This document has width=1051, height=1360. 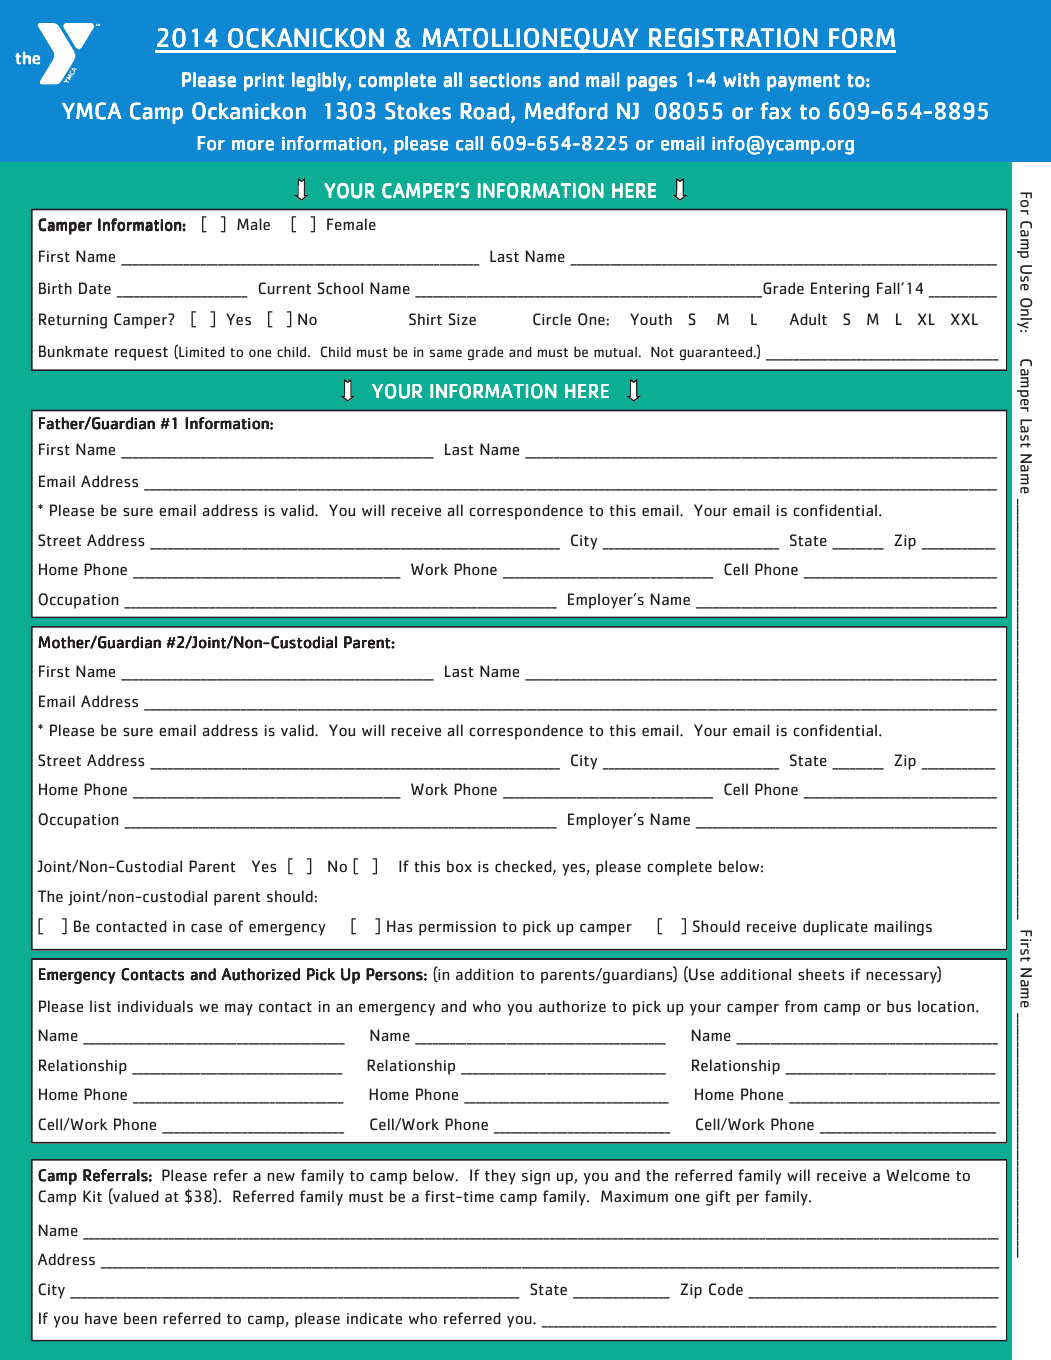 I want to click on Road, so click(x=485, y=111).
